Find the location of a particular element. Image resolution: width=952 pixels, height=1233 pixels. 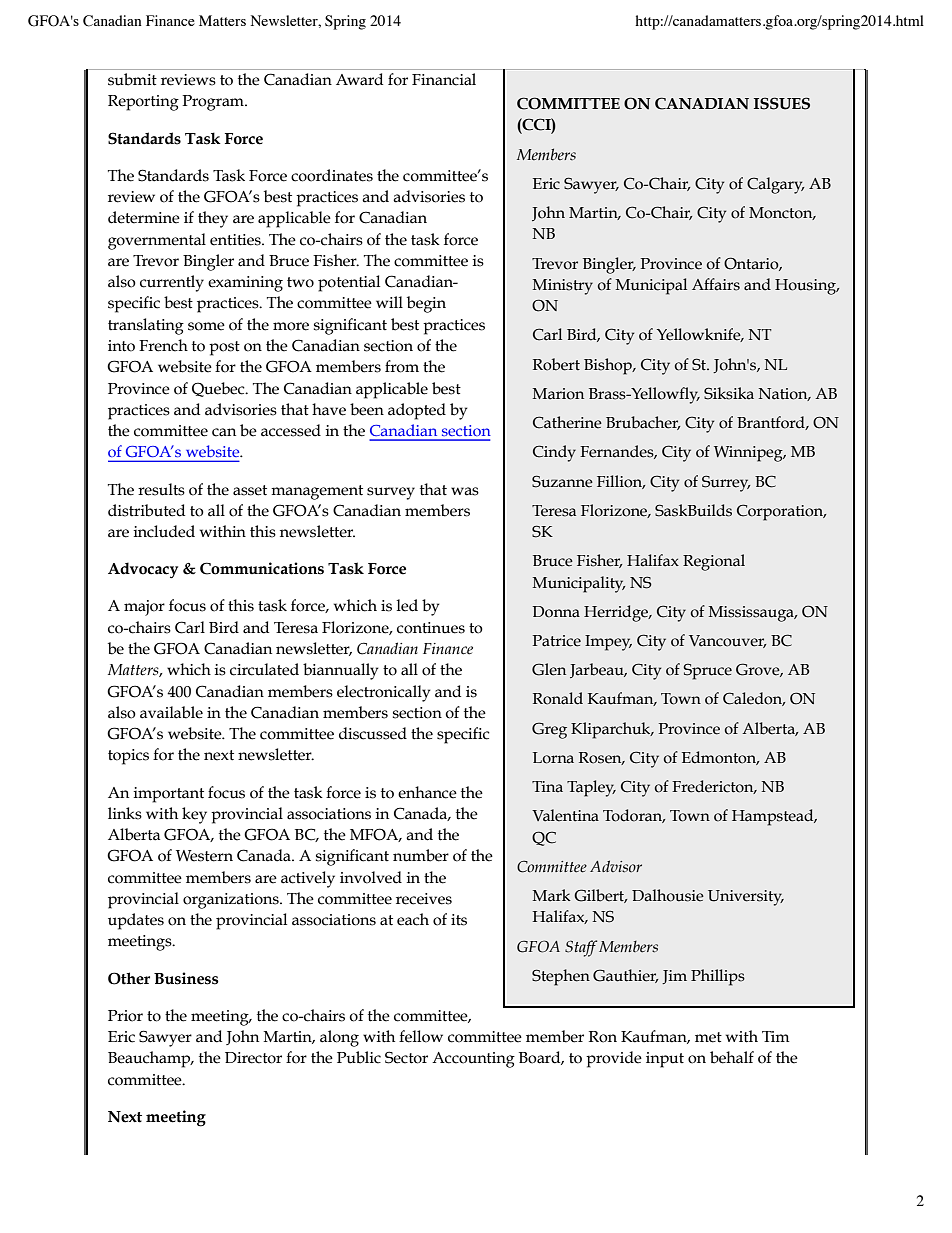

ISSUES is located at coordinates (782, 103).
